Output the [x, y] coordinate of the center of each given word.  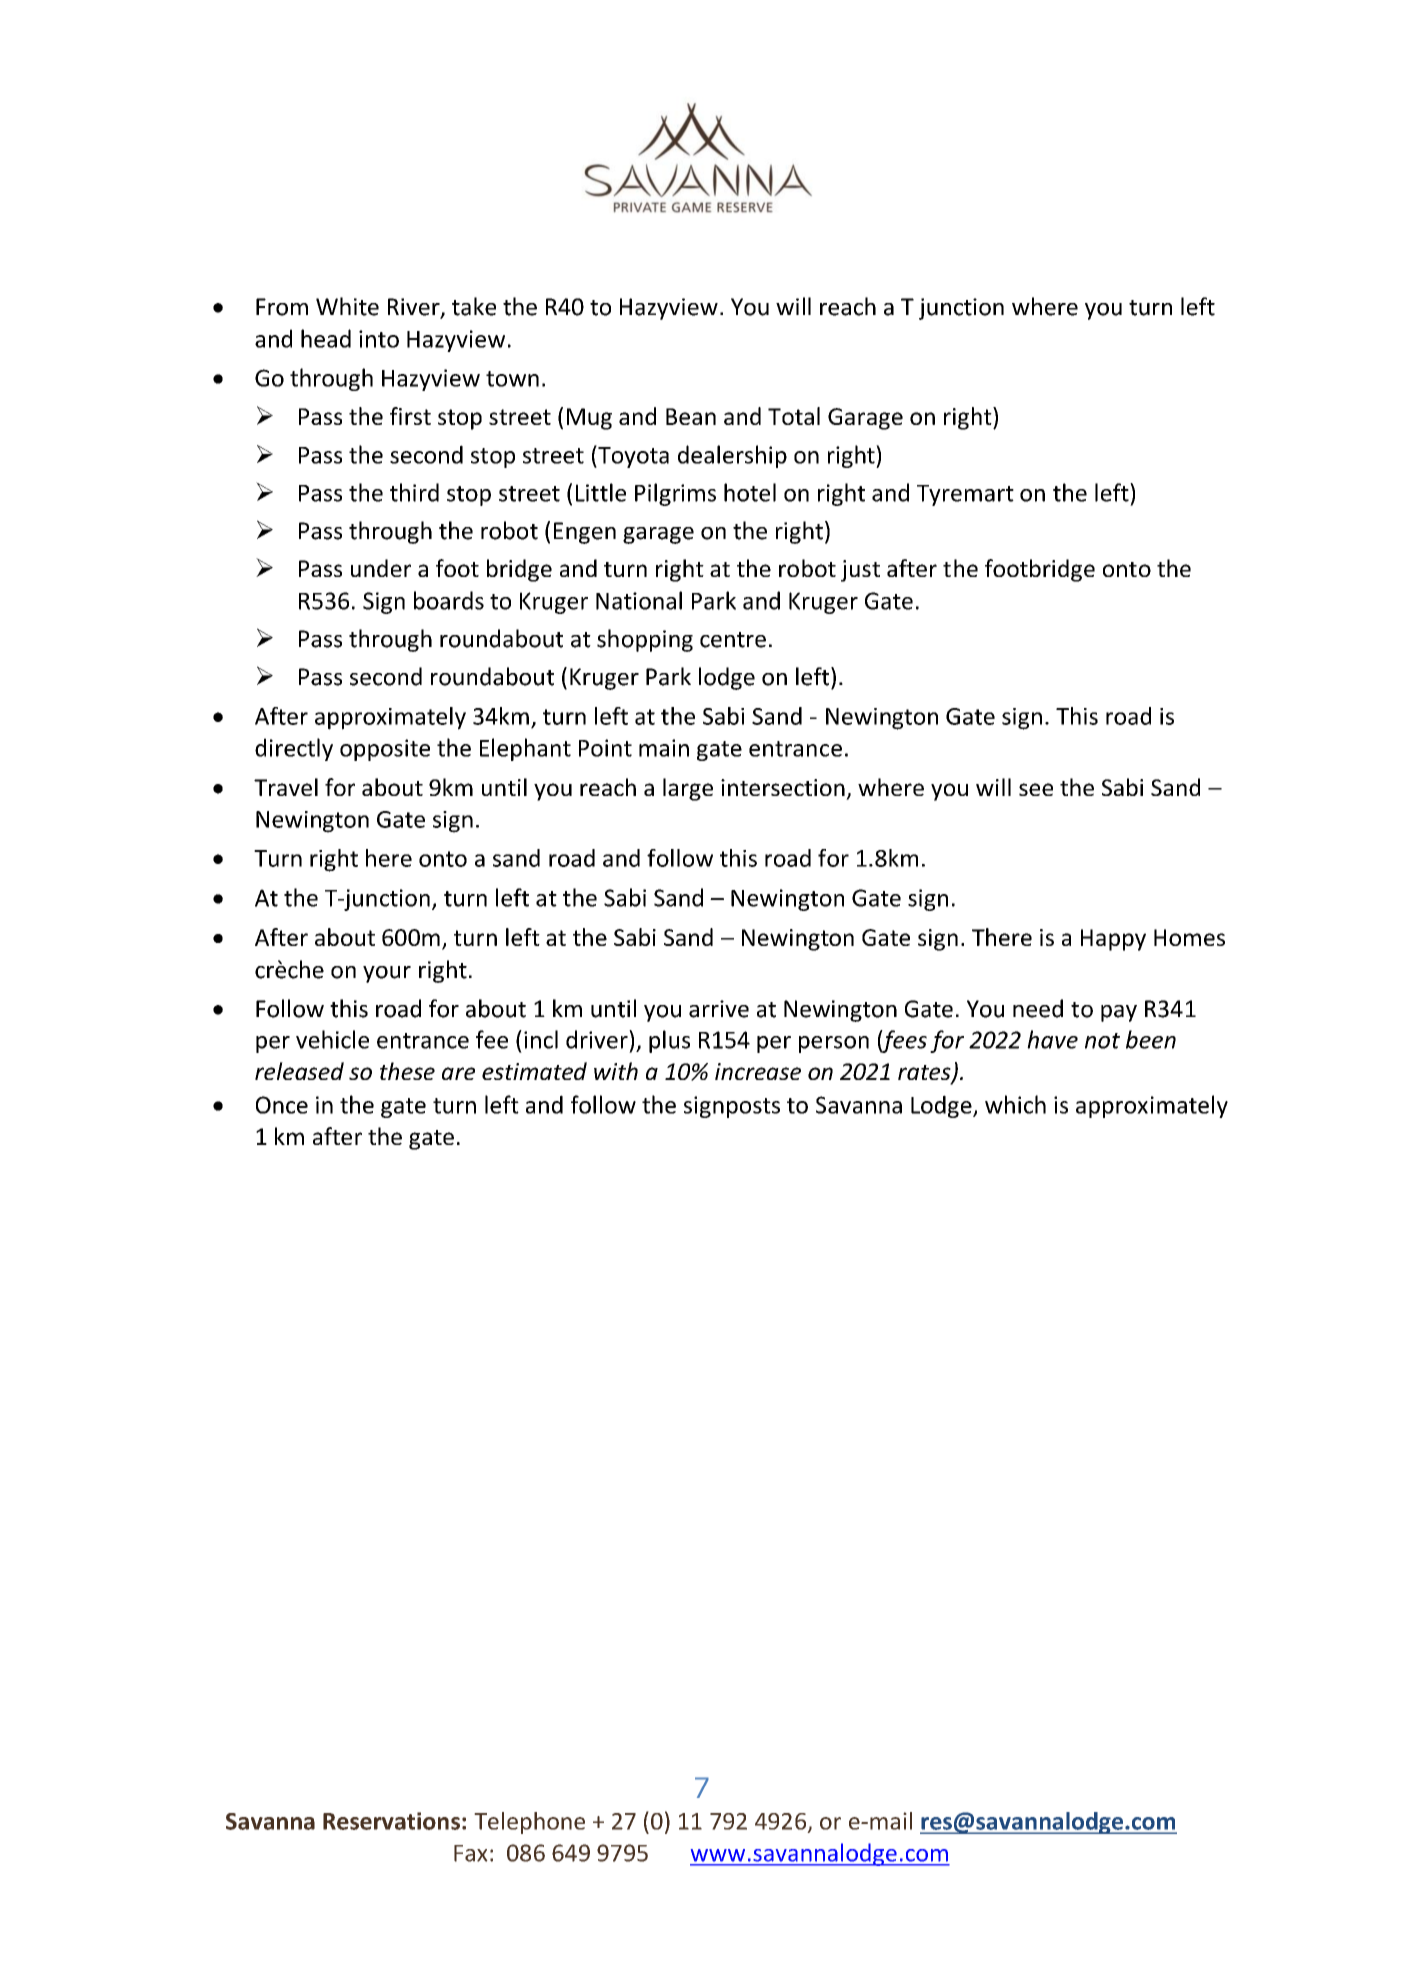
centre [733, 640]
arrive [719, 1009]
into [379, 339]
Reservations [391, 1821]
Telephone [529, 1823]
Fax [471, 1853]
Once [282, 1105]
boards [449, 600]
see [1036, 789]
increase [758, 1071]
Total [794, 416]
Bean [691, 416]
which [1015, 1104]
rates [925, 1074]
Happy [1113, 940]
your [387, 974]
